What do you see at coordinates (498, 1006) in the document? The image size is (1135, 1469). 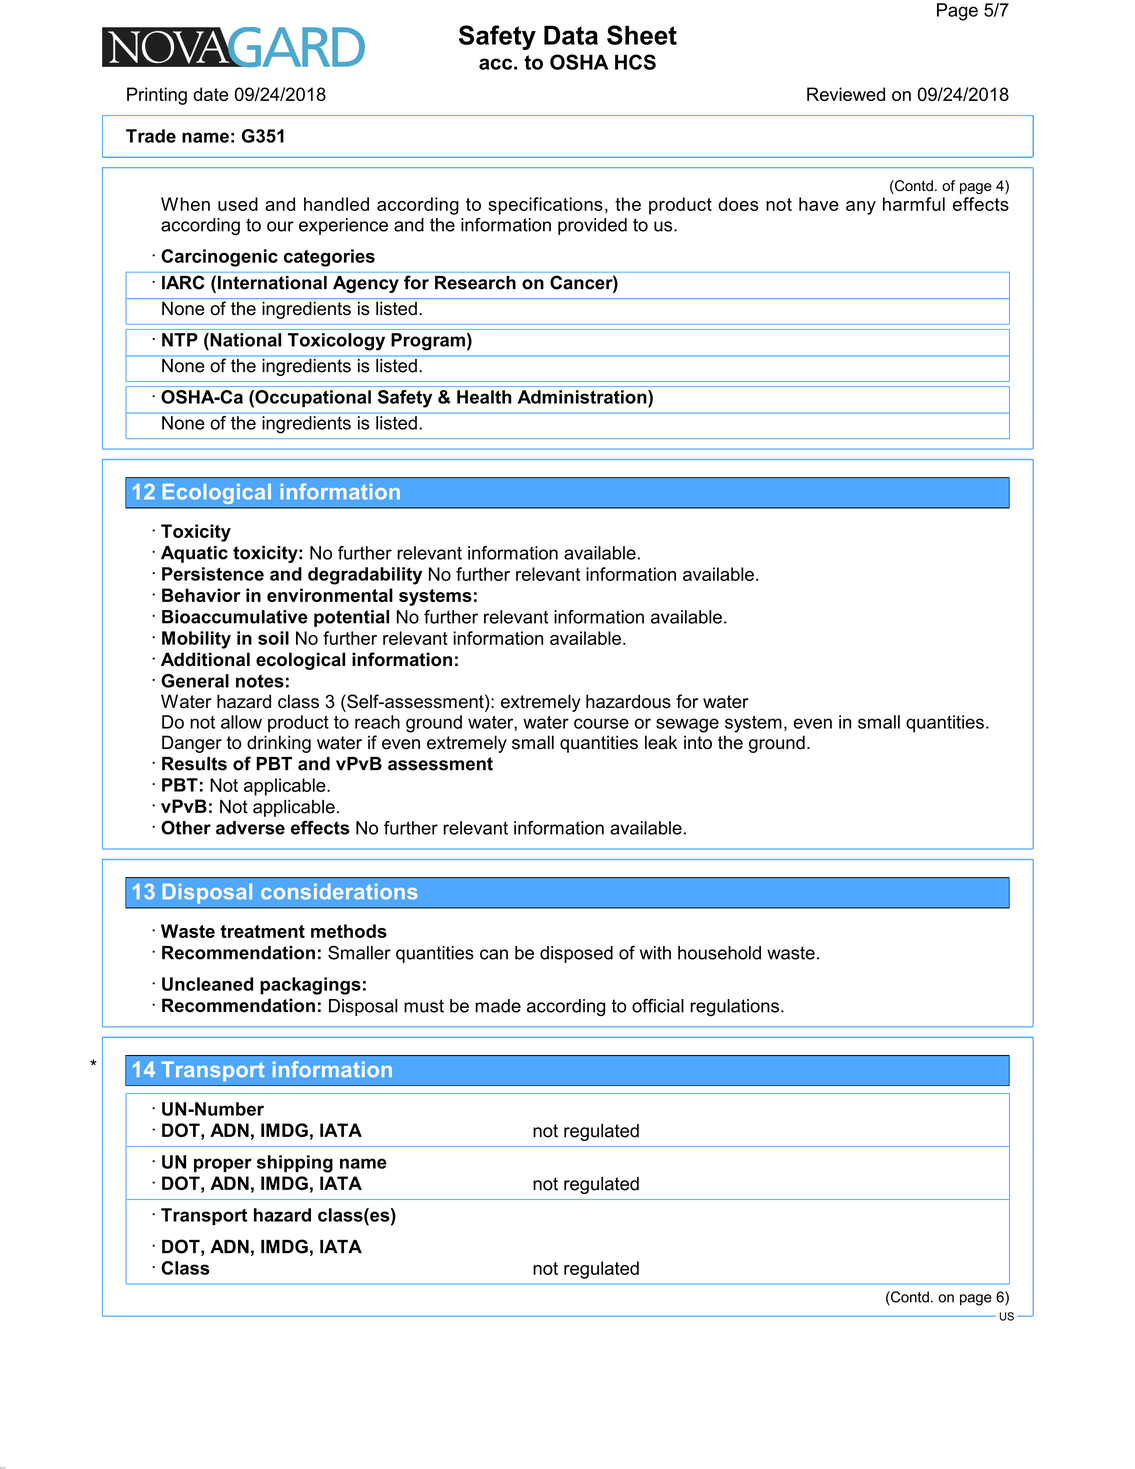 I see `made` at bounding box center [498, 1006].
